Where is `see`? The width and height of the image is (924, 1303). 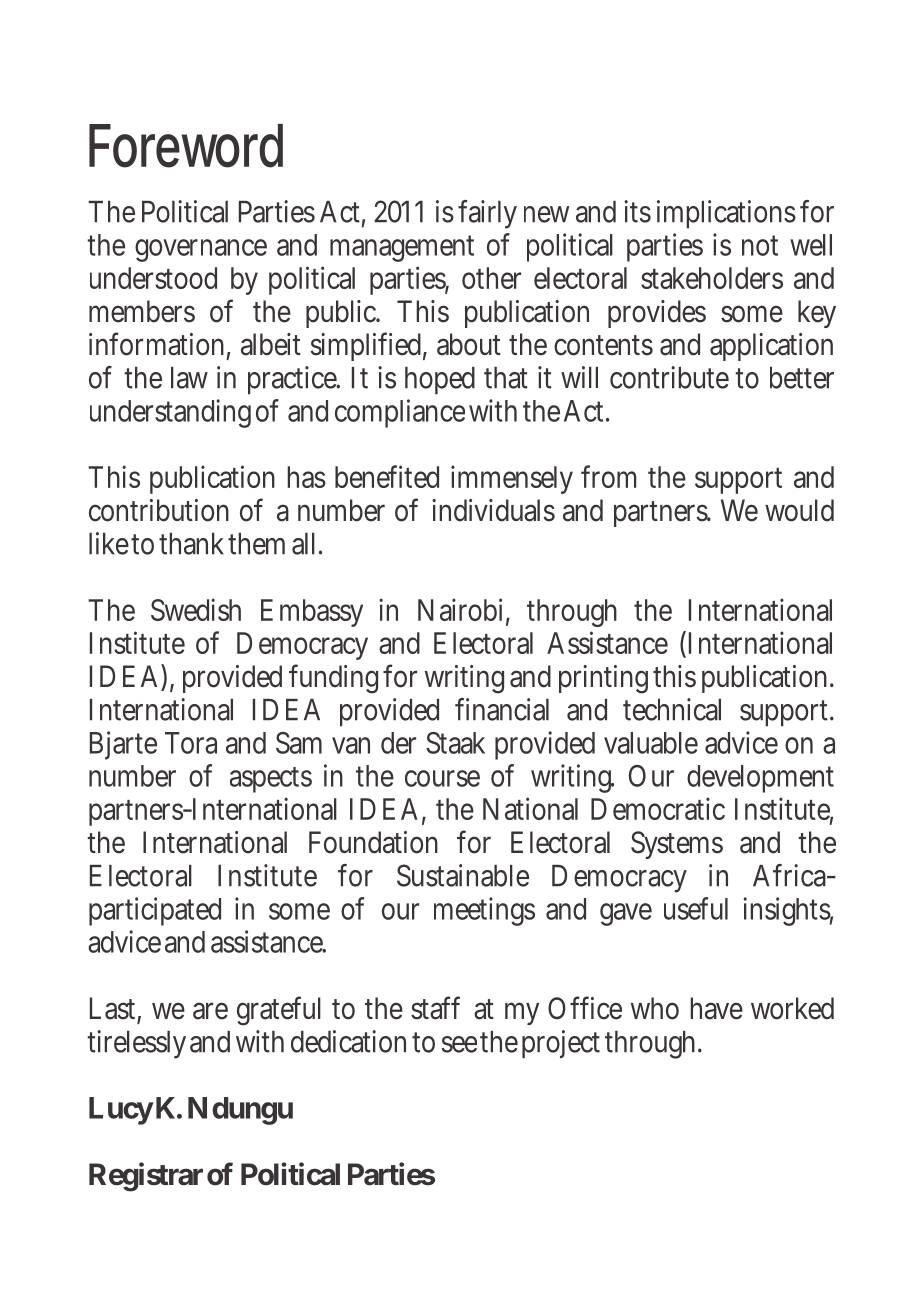 see is located at coordinates (459, 1044).
